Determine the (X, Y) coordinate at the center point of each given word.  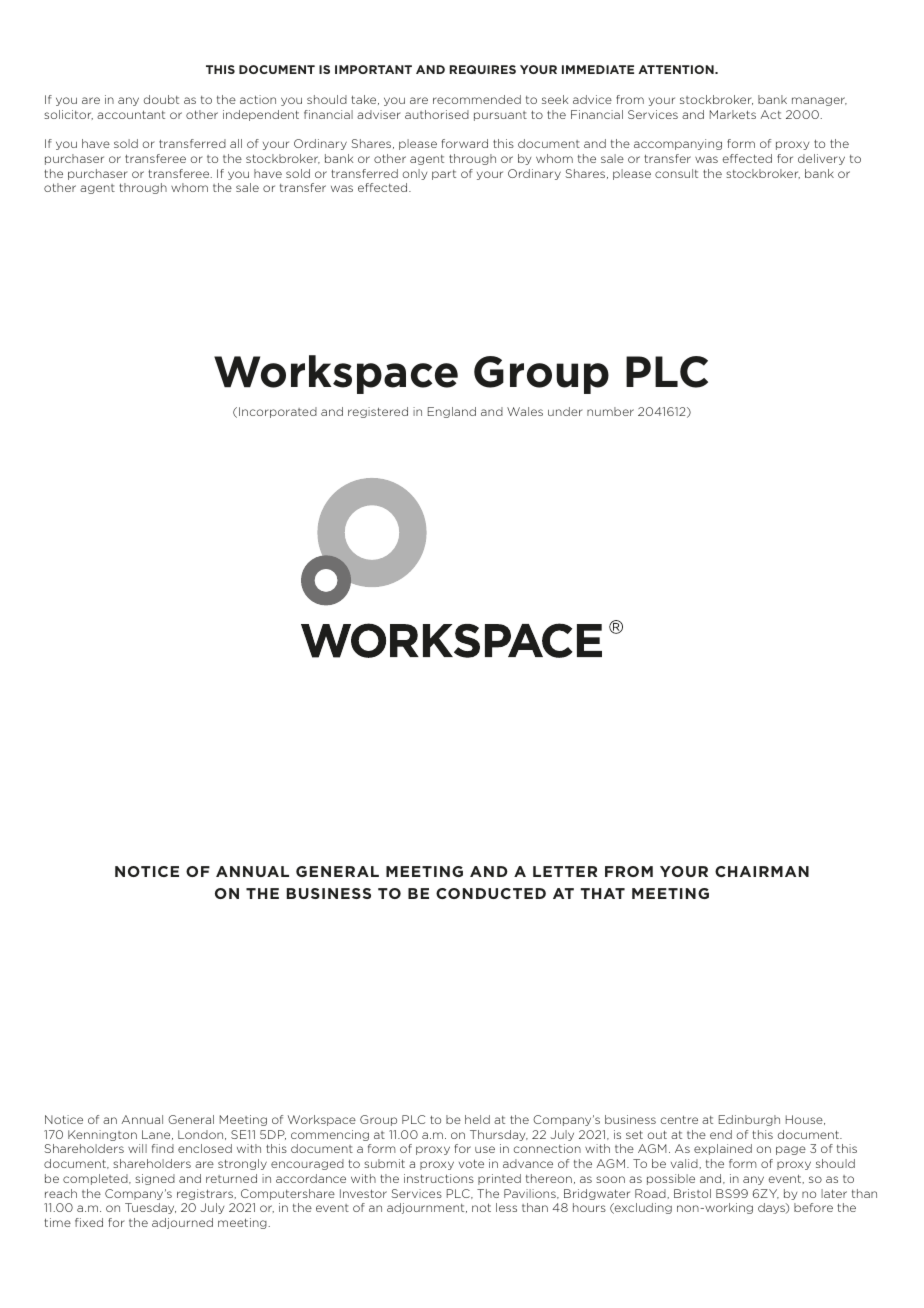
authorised (437, 114)
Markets (733, 114)
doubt (161, 99)
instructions (439, 1178)
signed (155, 1179)
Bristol (692, 1193)
